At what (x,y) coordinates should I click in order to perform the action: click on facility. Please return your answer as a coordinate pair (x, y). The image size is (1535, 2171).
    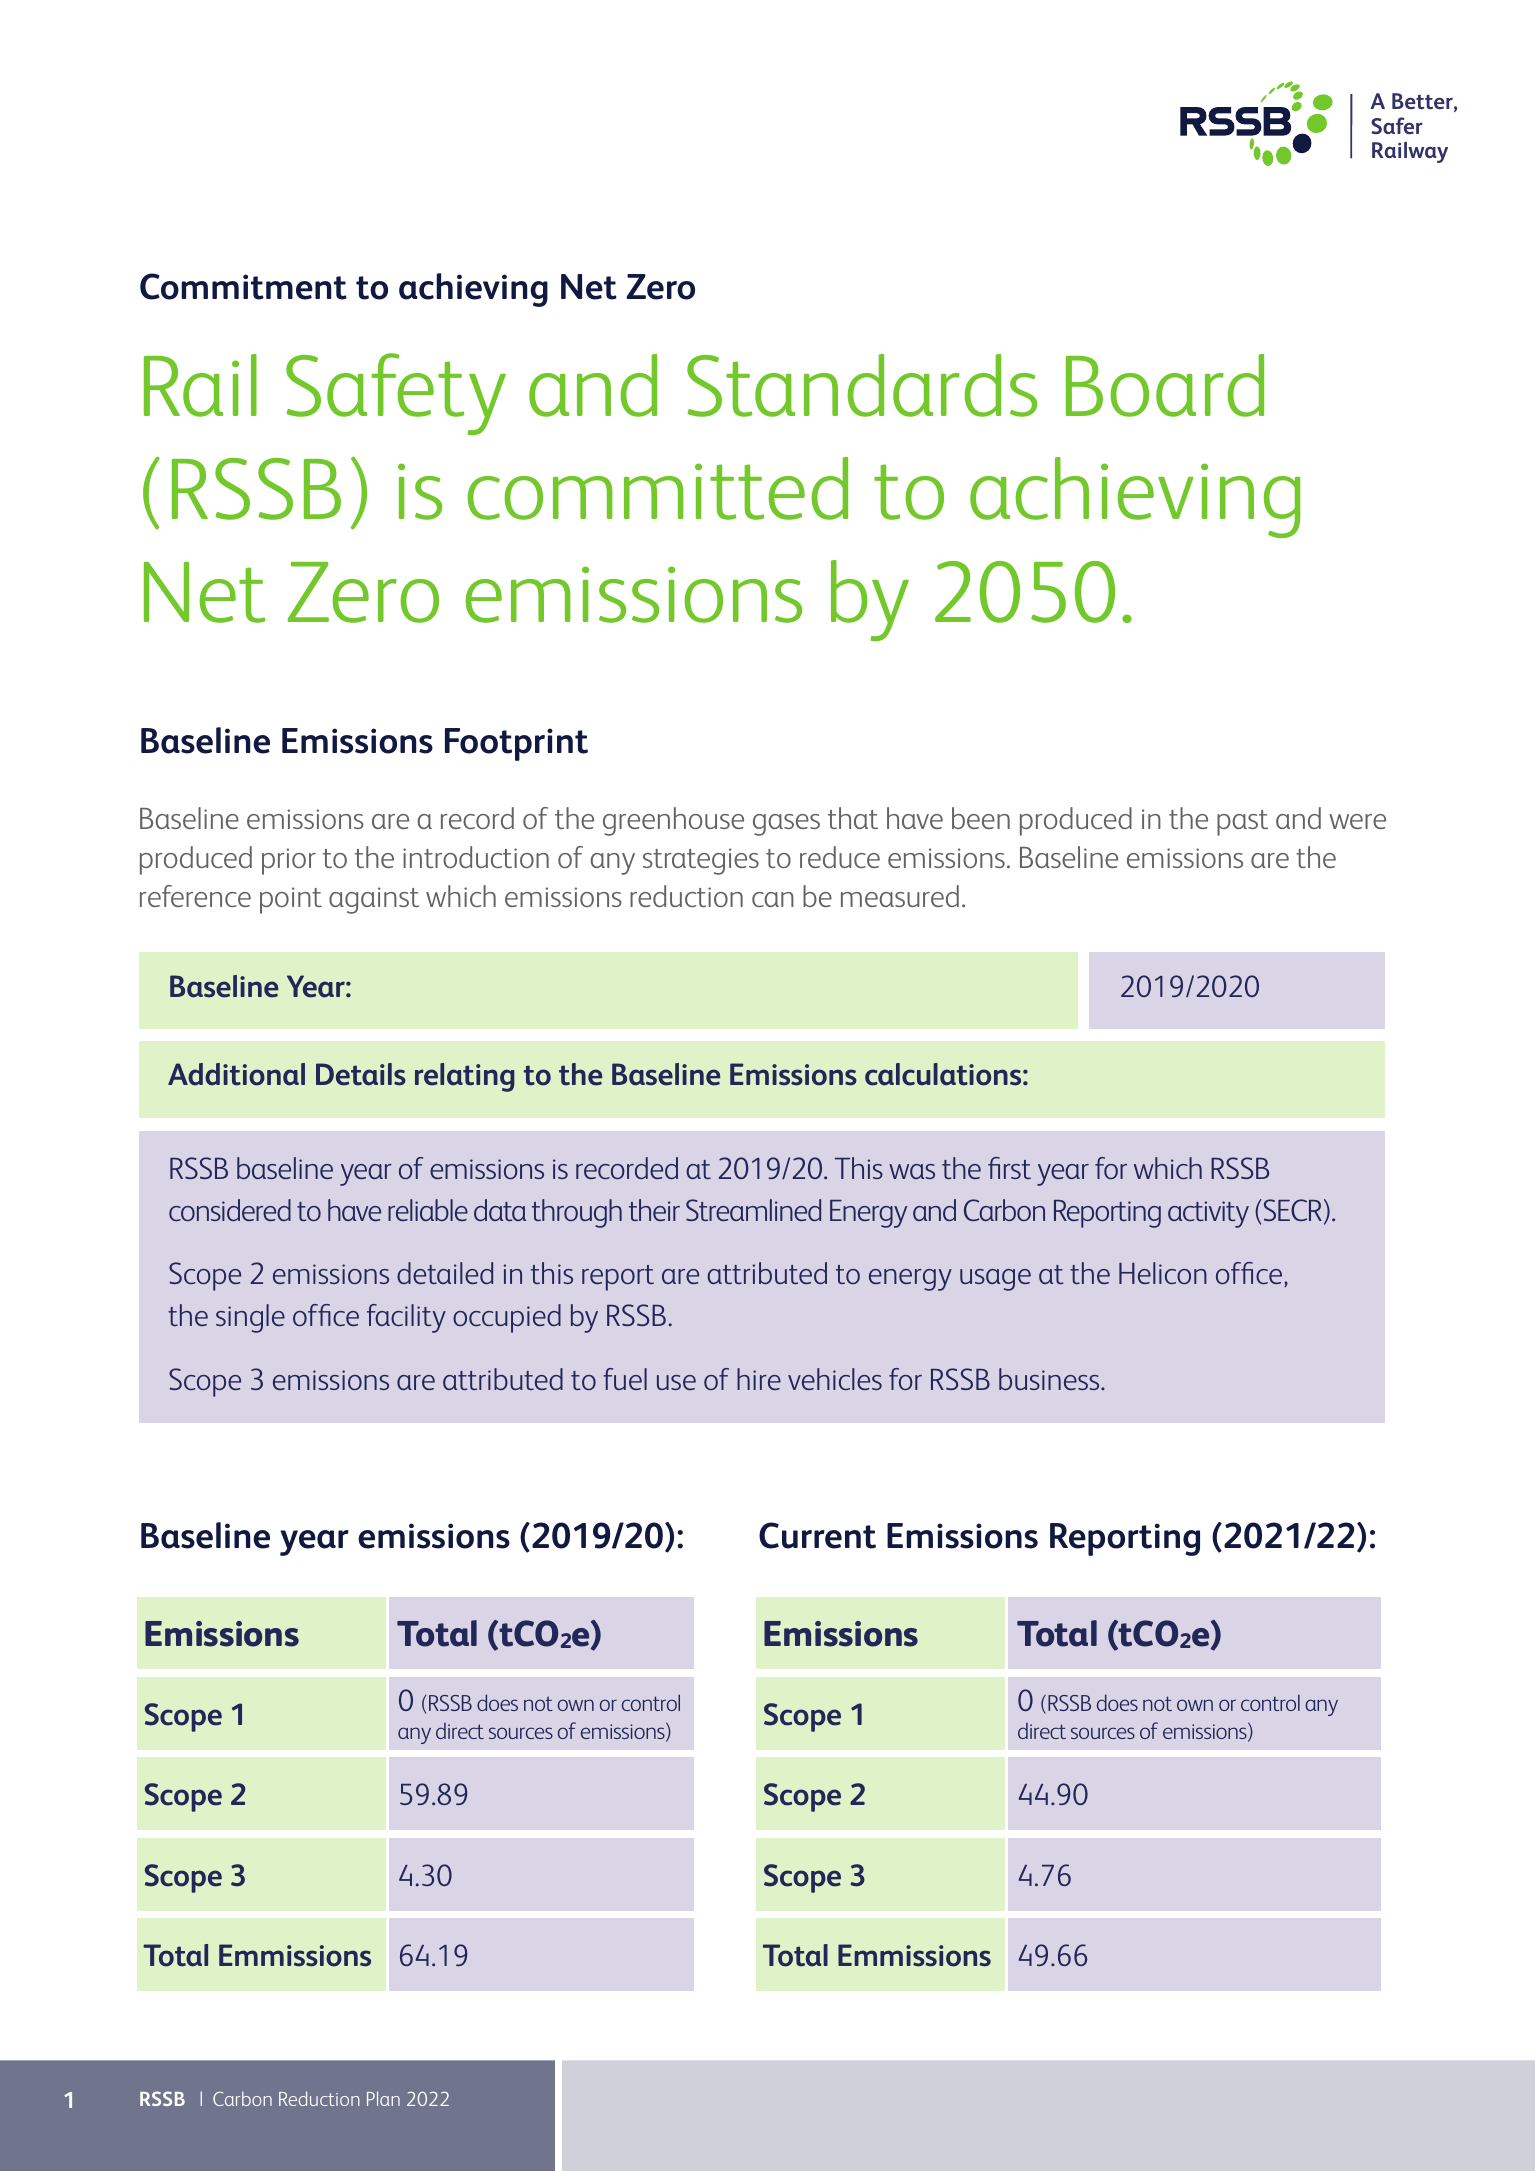
    Looking at the image, I should click on (406, 1318).
